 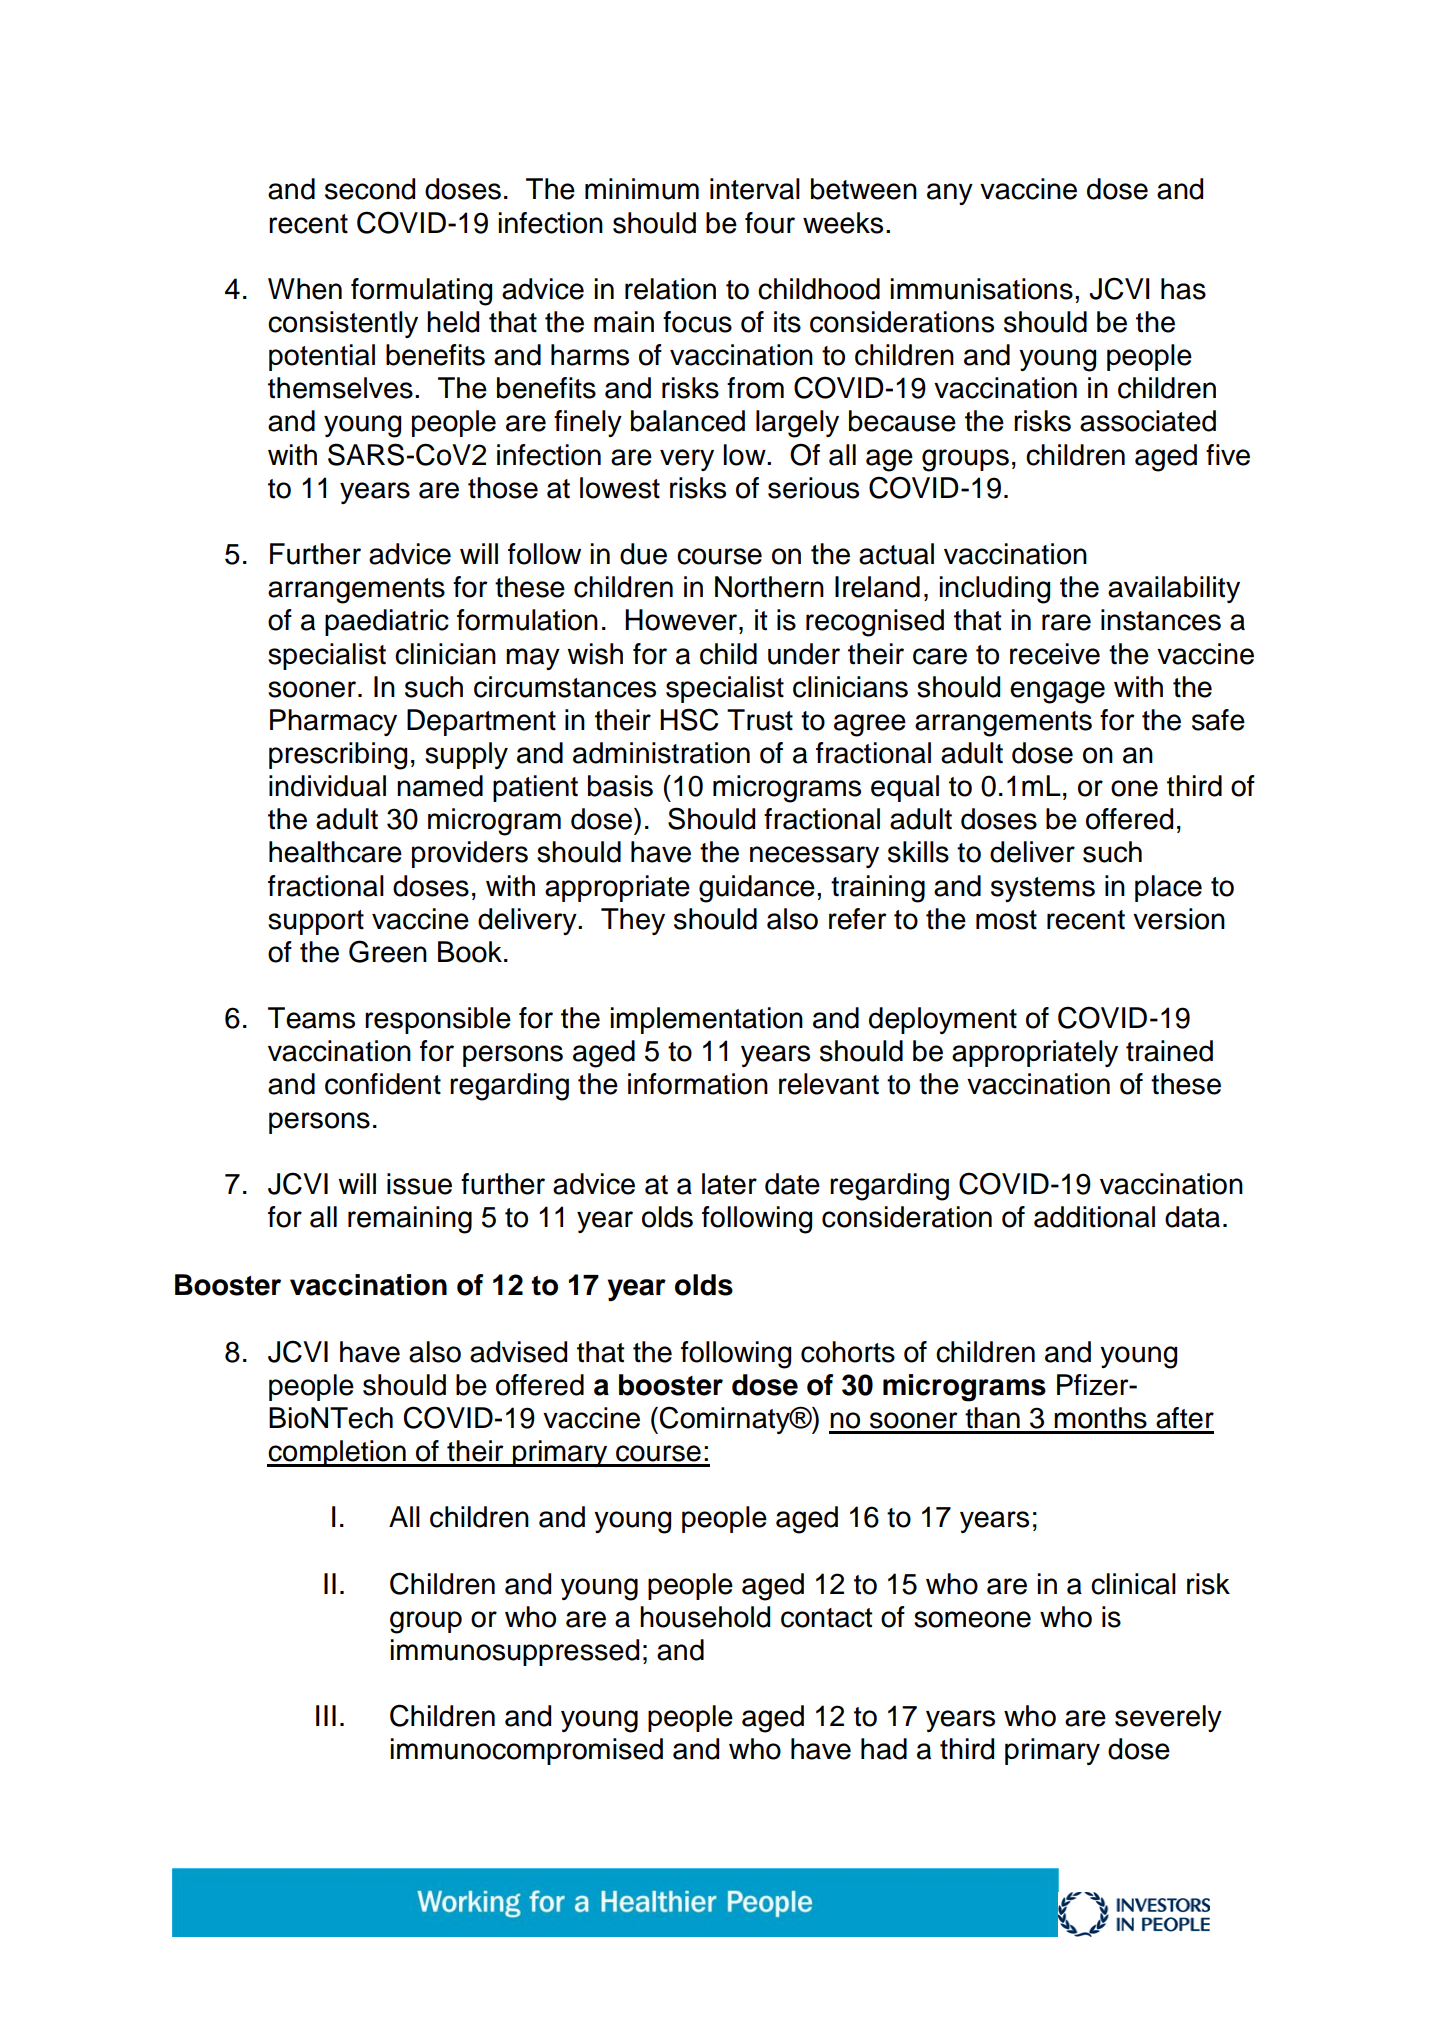 What do you see at coordinates (326, 1715) in the screenshot?
I see `III` at bounding box center [326, 1715].
